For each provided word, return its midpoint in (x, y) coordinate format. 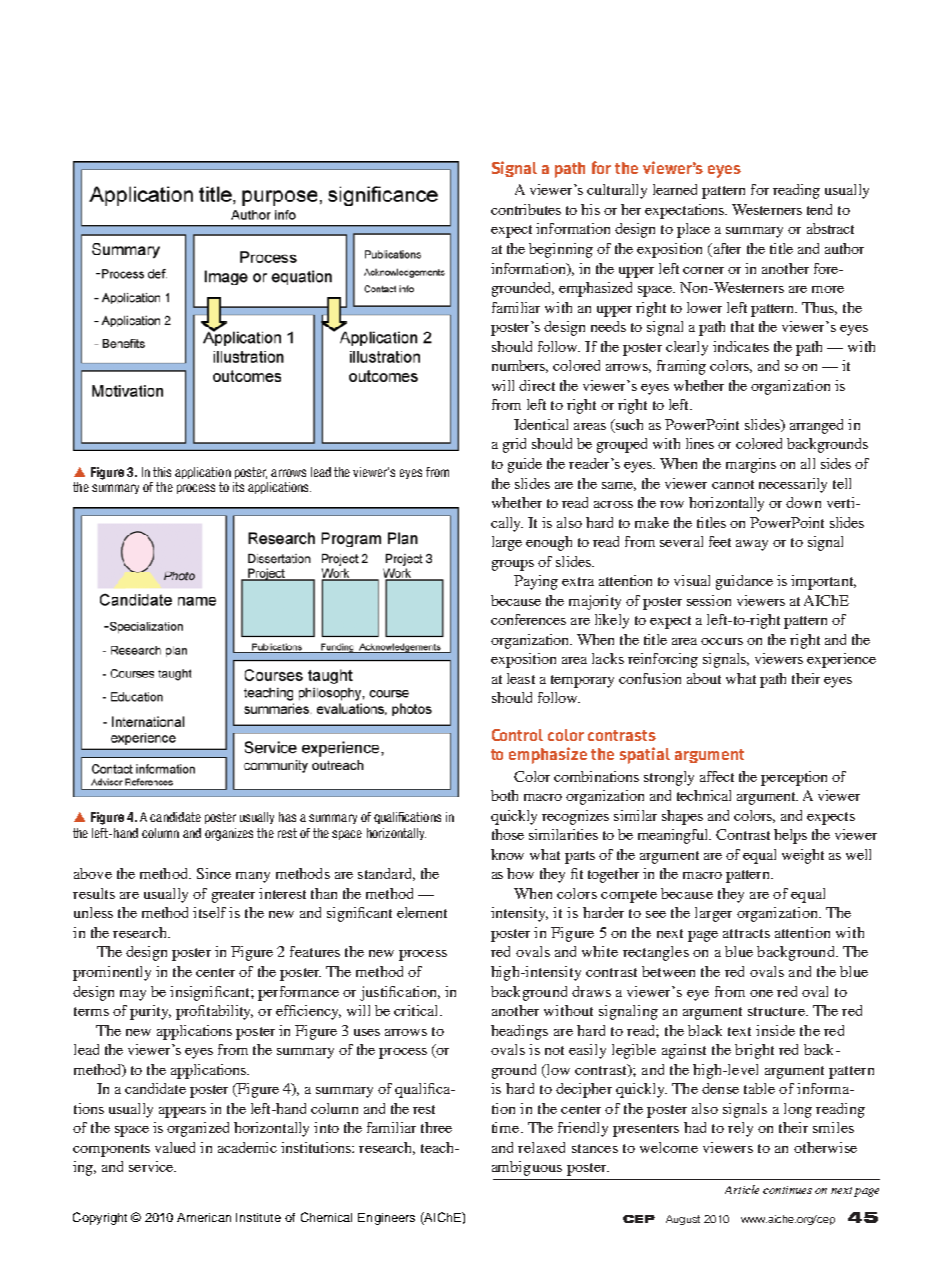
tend (819, 209)
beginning (561, 250)
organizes (229, 834)
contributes (526, 209)
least (521, 678)
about (704, 678)
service (152, 1166)
